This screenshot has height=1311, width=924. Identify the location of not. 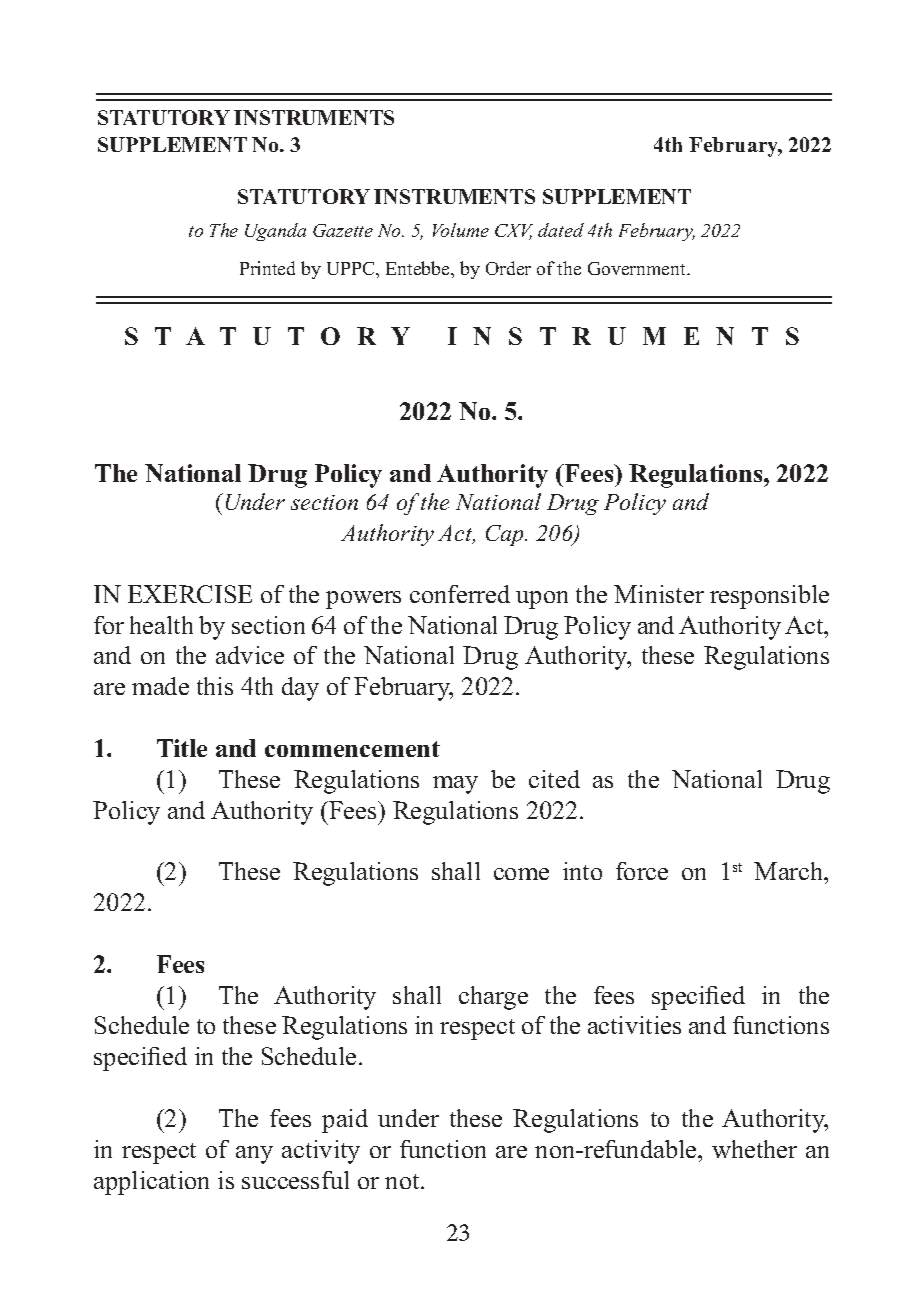
(403, 1181).
